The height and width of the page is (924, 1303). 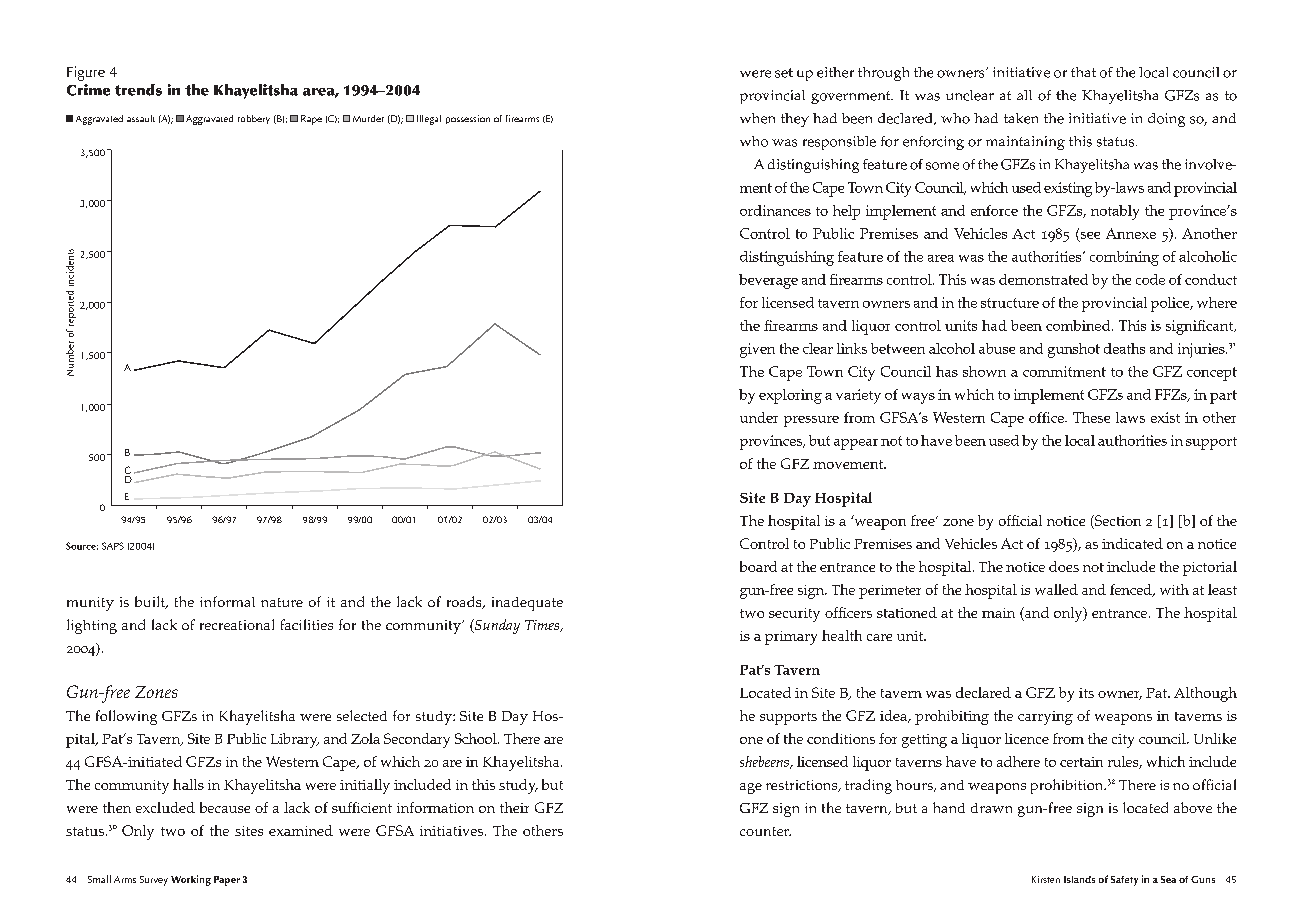 What do you see at coordinates (227, 881) in the page?
I see `Paper` at bounding box center [227, 881].
